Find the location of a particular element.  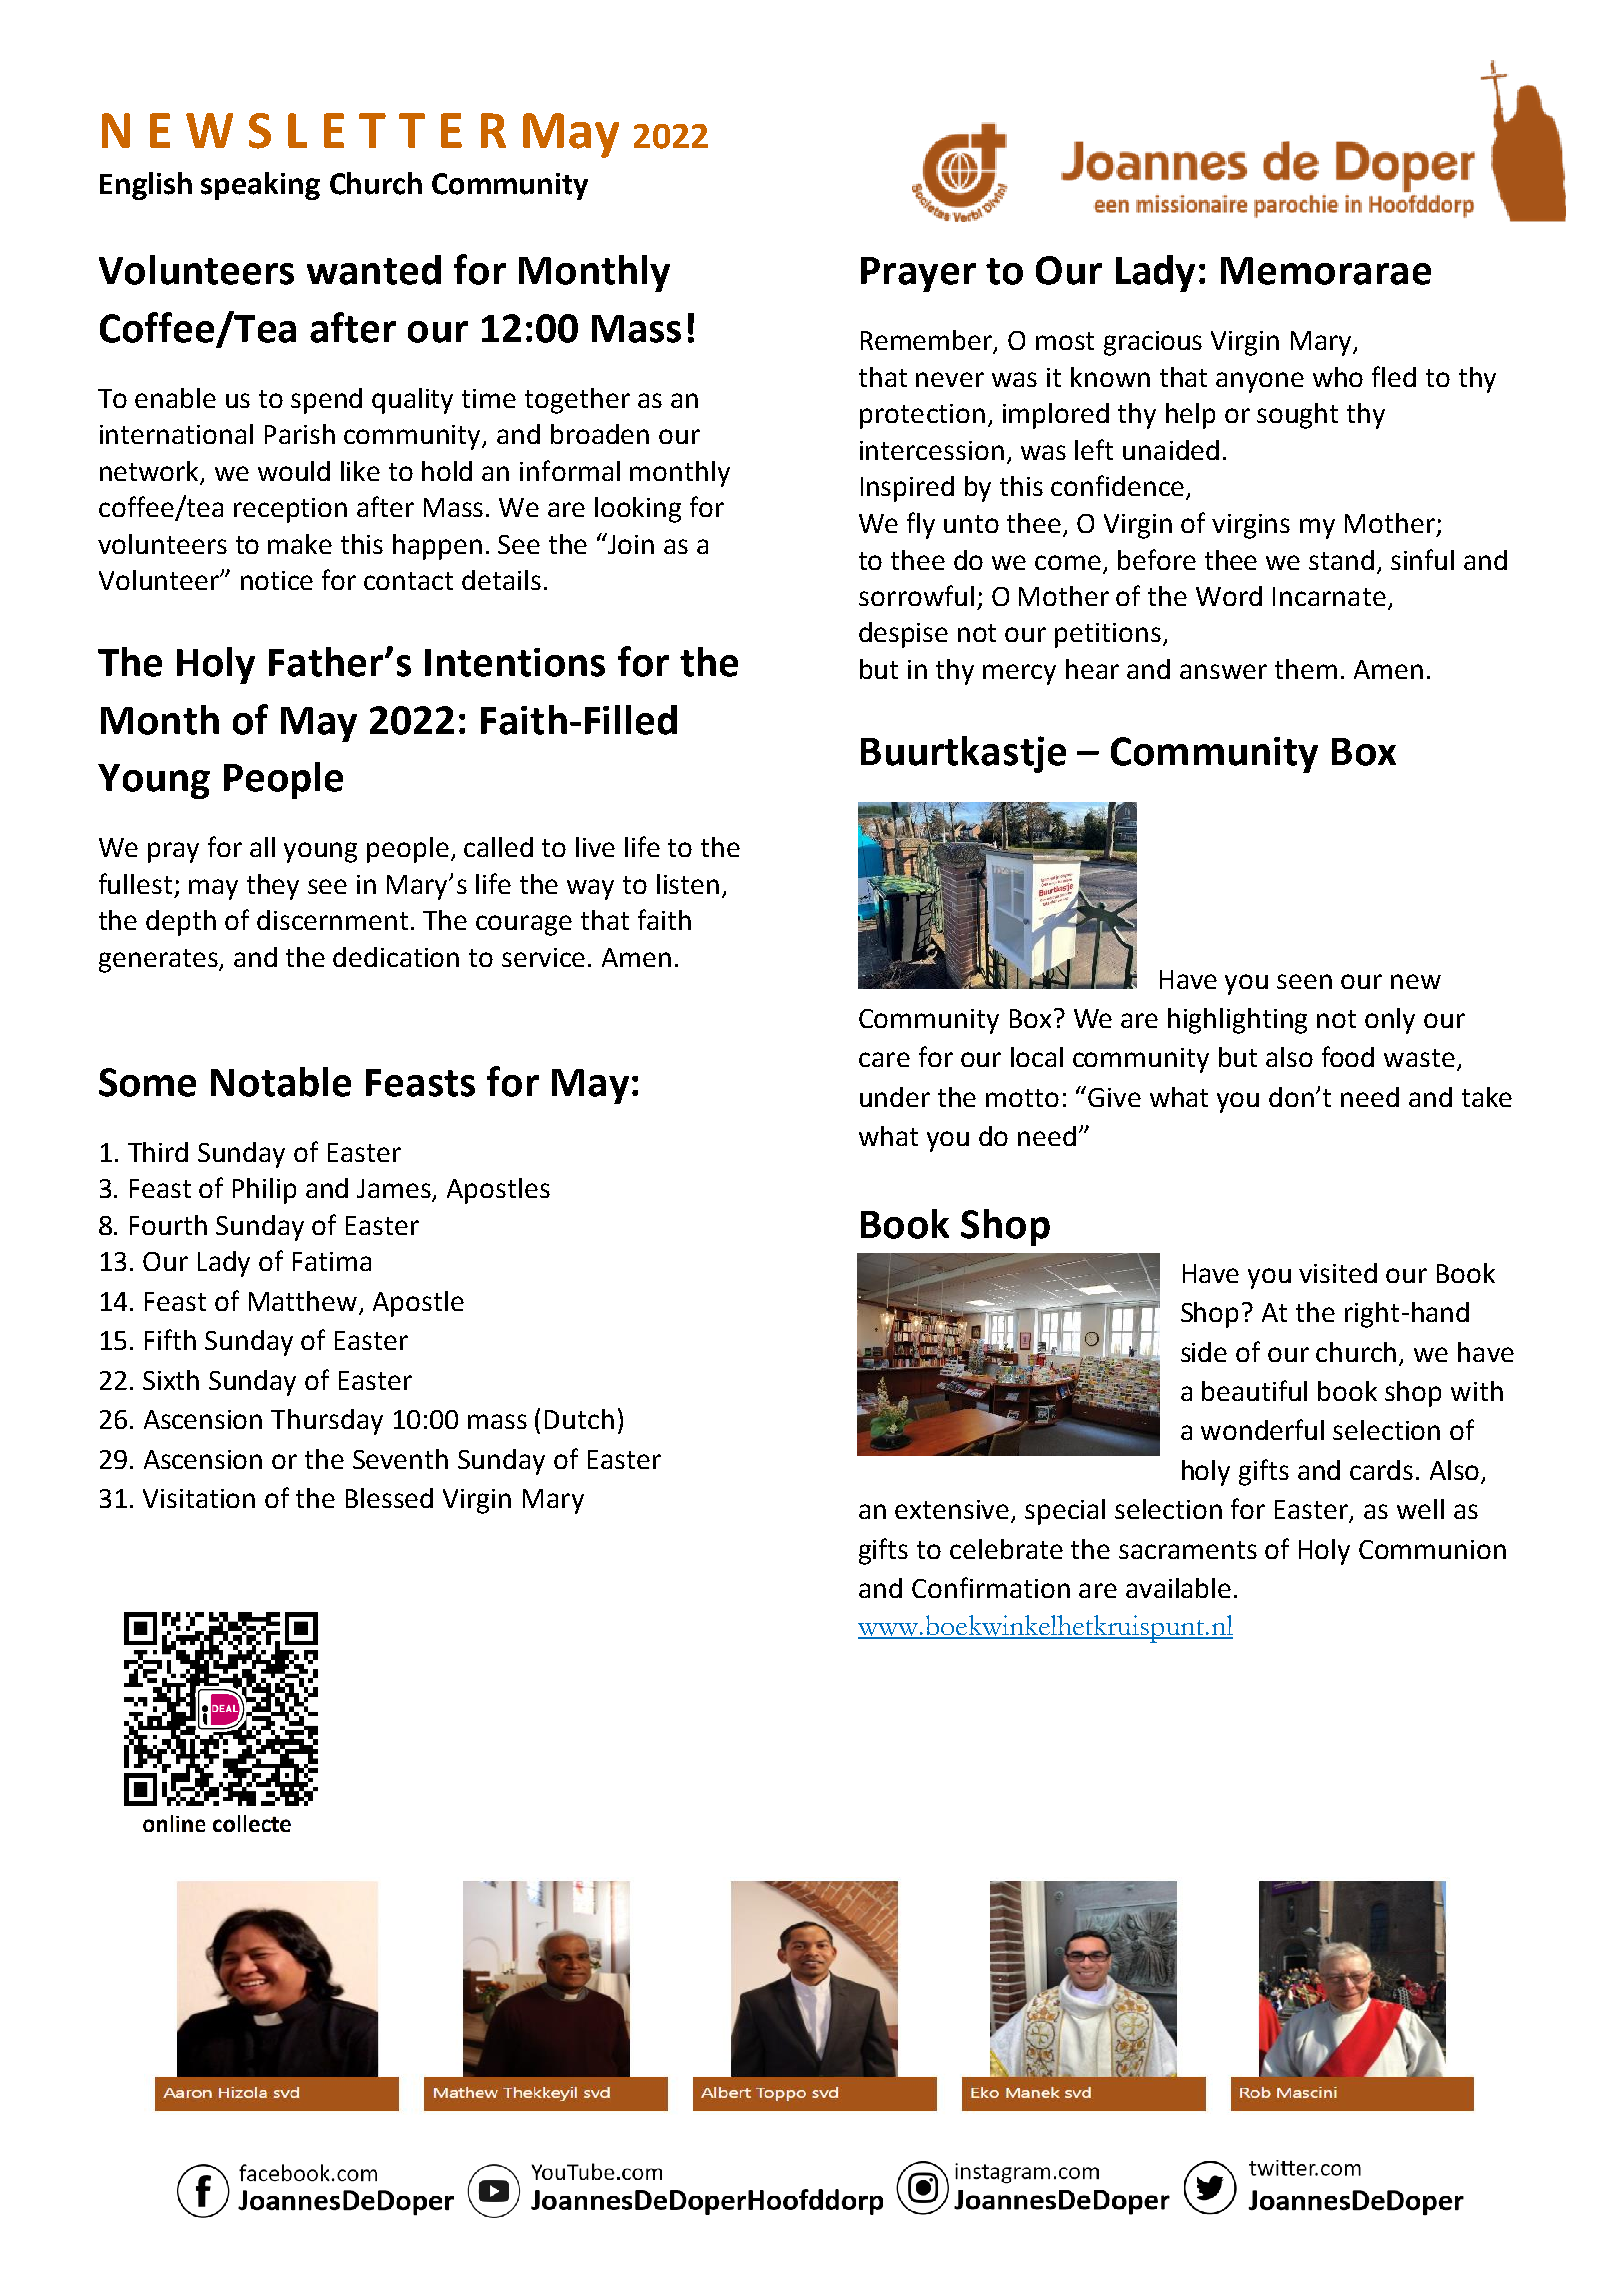

listen is located at coordinates (688, 884).
